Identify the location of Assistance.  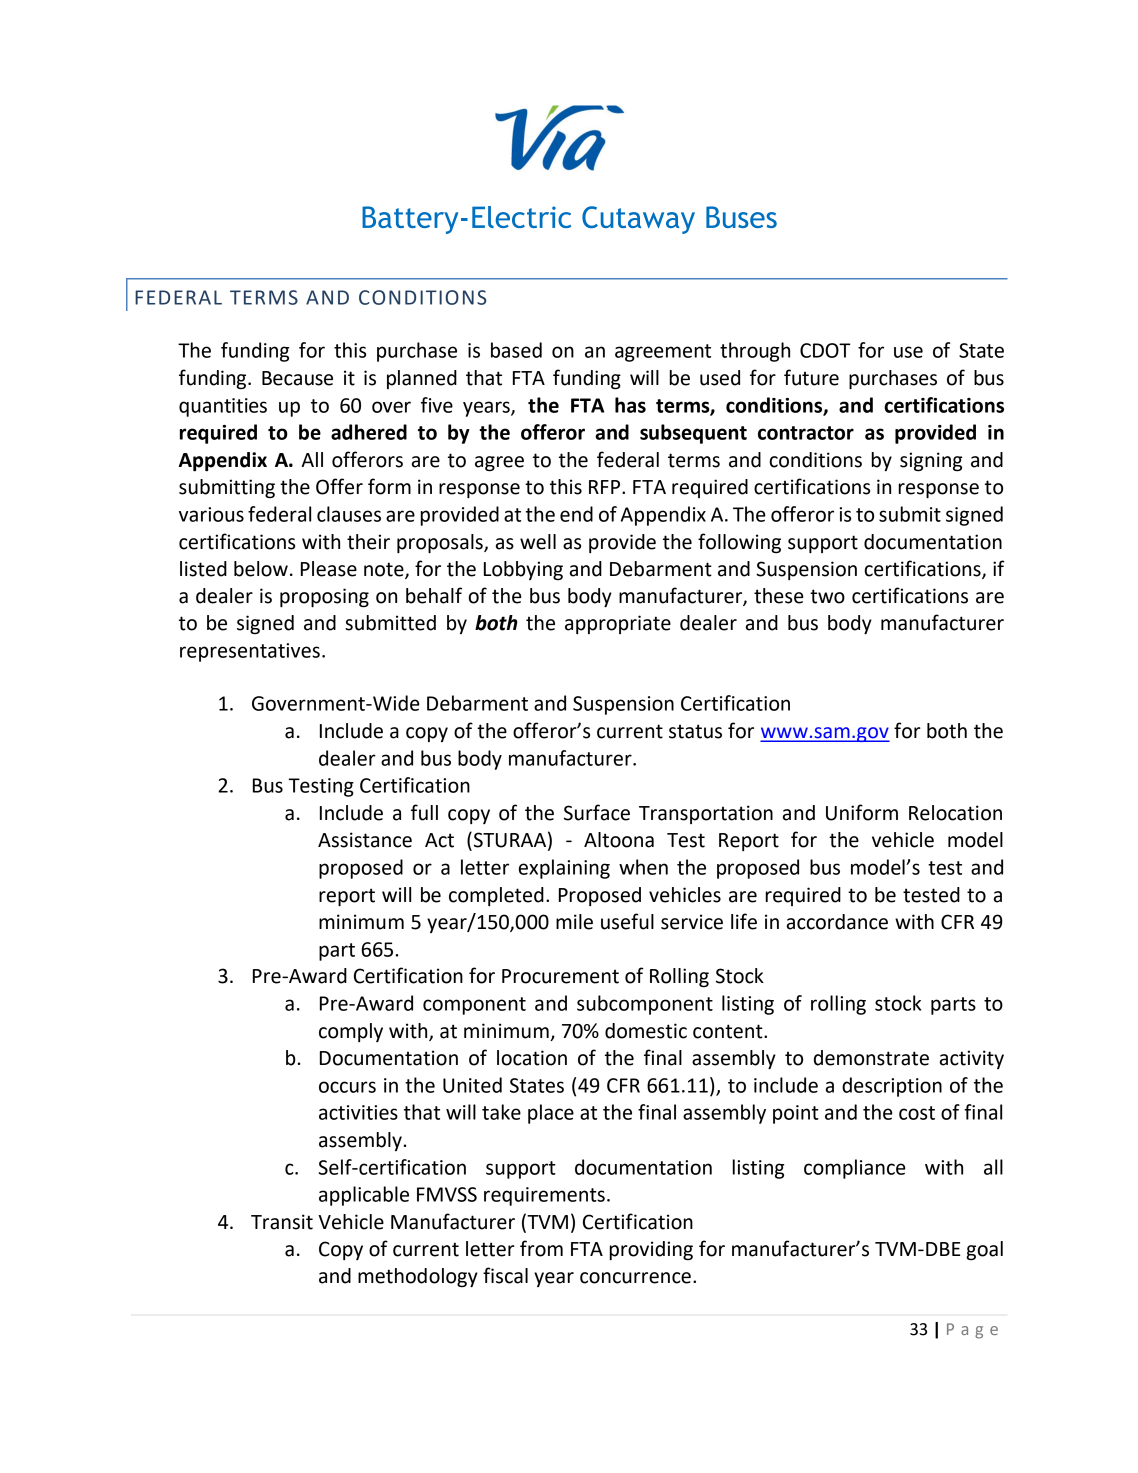
(365, 840).
